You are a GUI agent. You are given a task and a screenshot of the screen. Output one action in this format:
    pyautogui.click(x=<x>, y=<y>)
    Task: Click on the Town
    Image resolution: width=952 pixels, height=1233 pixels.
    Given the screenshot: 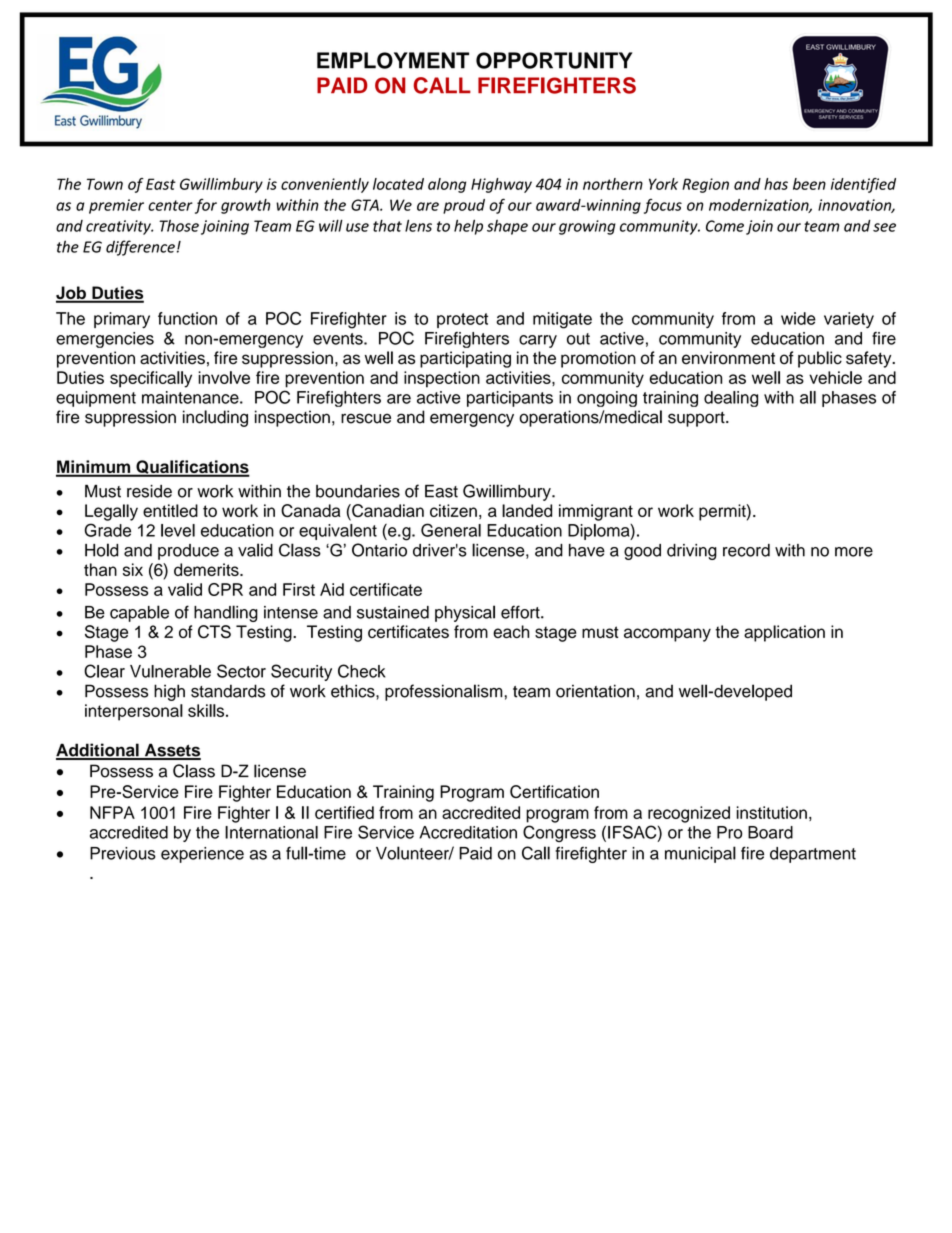 What is the action you would take?
    pyautogui.click(x=105, y=184)
